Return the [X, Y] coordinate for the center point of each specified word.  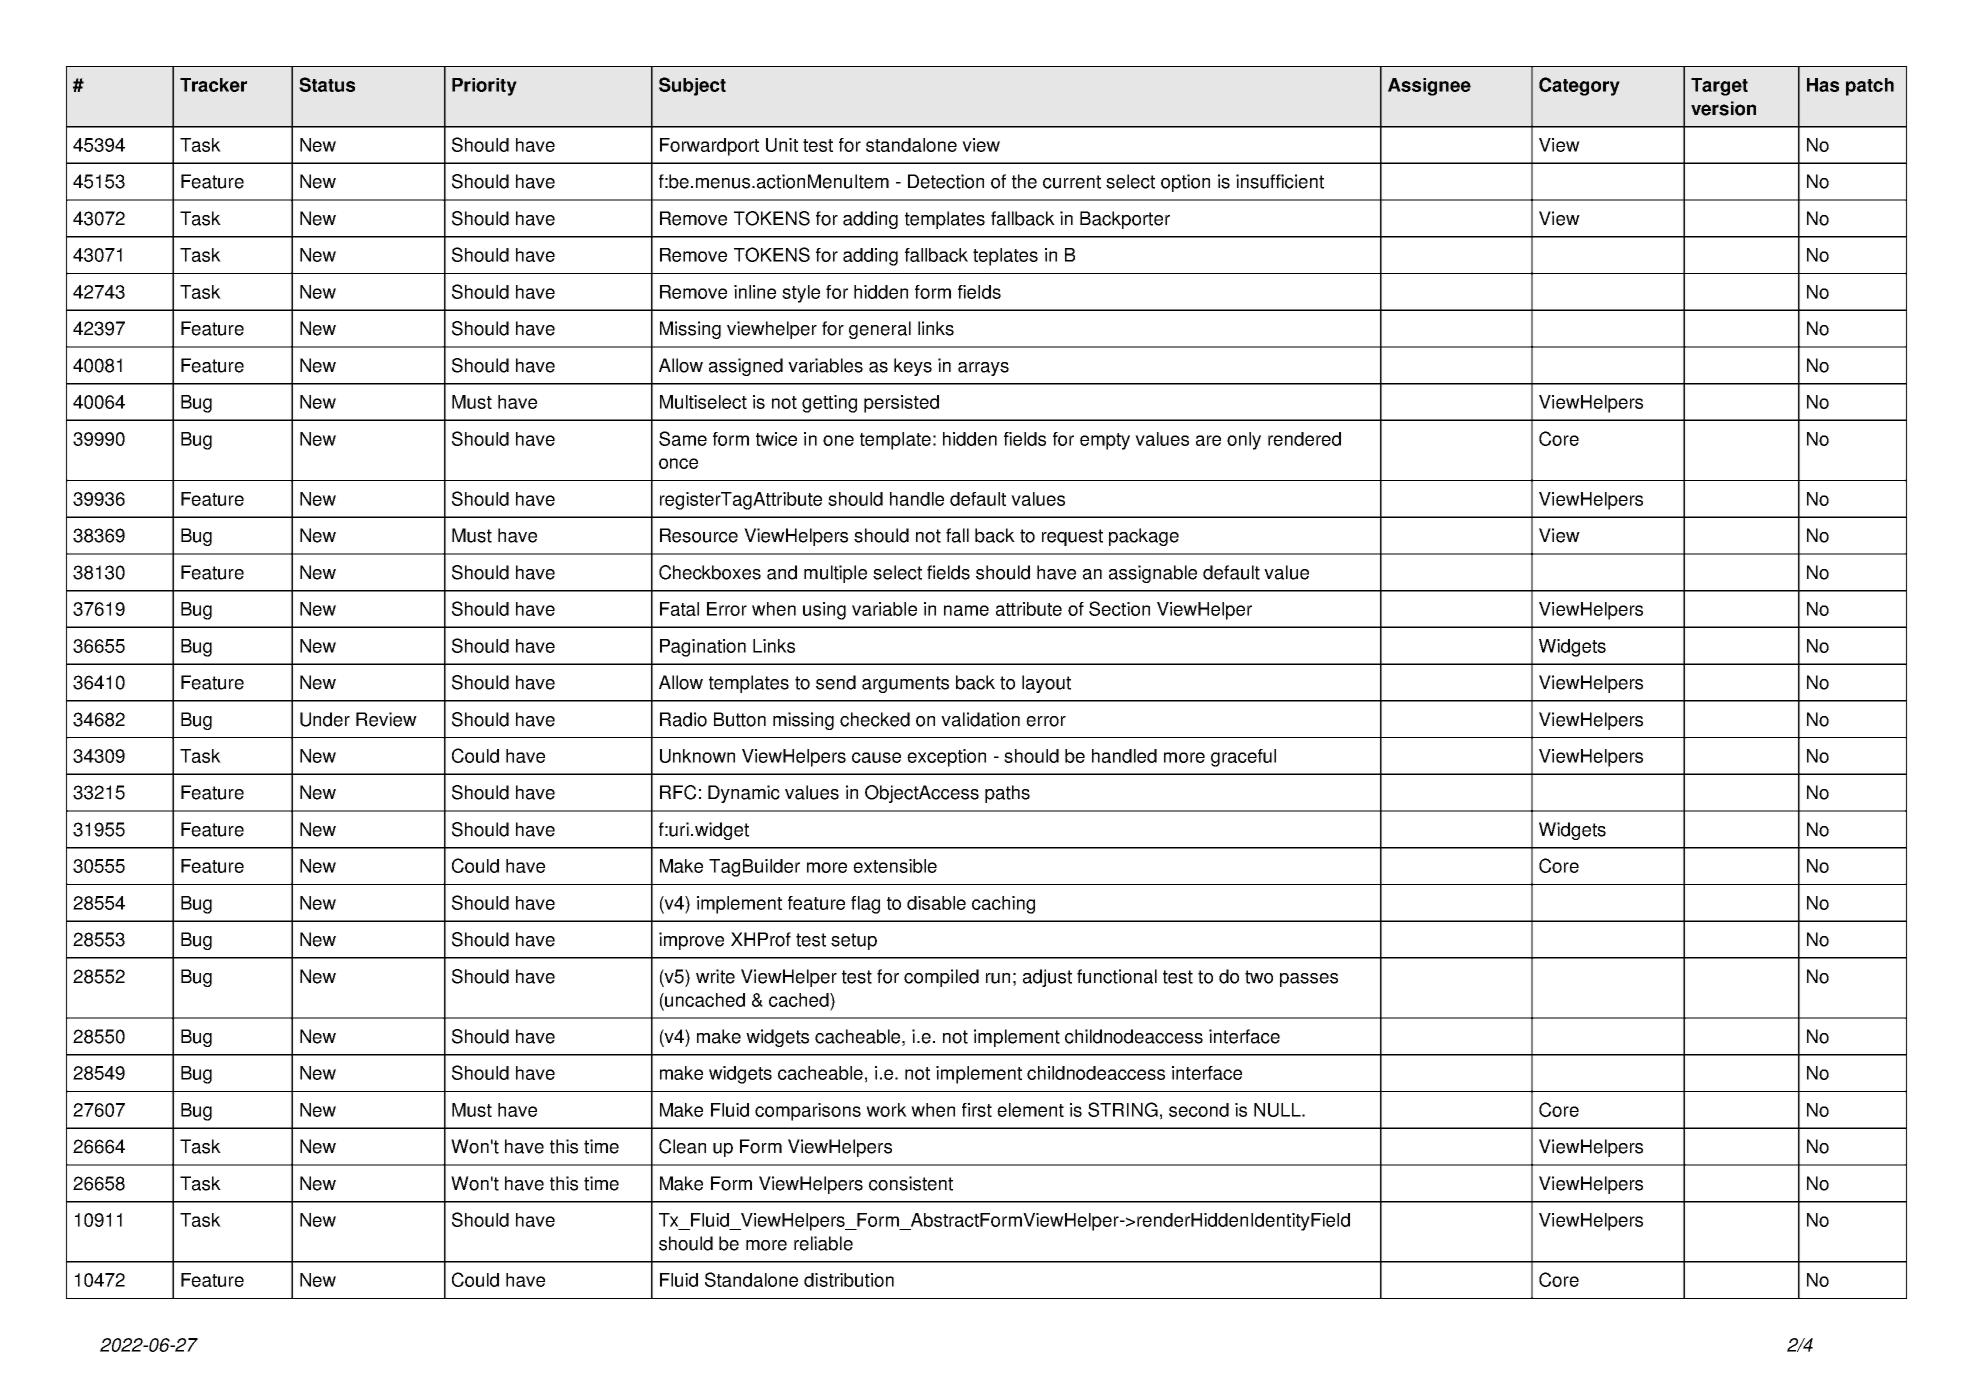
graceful [1243, 758]
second [1199, 1110]
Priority [484, 87]
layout [1046, 684]
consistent [911, 1183]
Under [325, 719]
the [1024, 181]
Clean [682, 1146]
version [1723, 108]
